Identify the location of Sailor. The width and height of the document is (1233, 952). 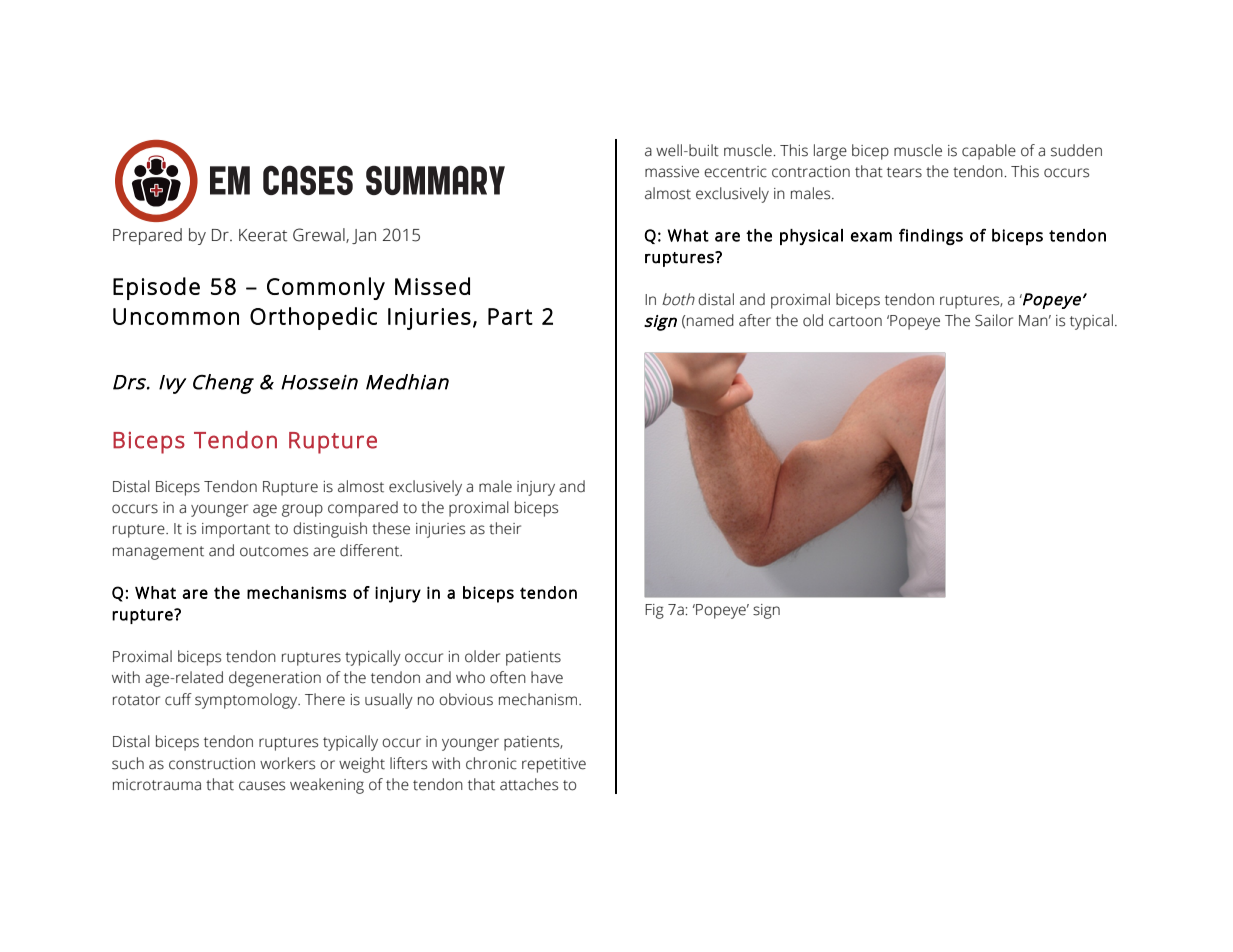
(994, 320).
